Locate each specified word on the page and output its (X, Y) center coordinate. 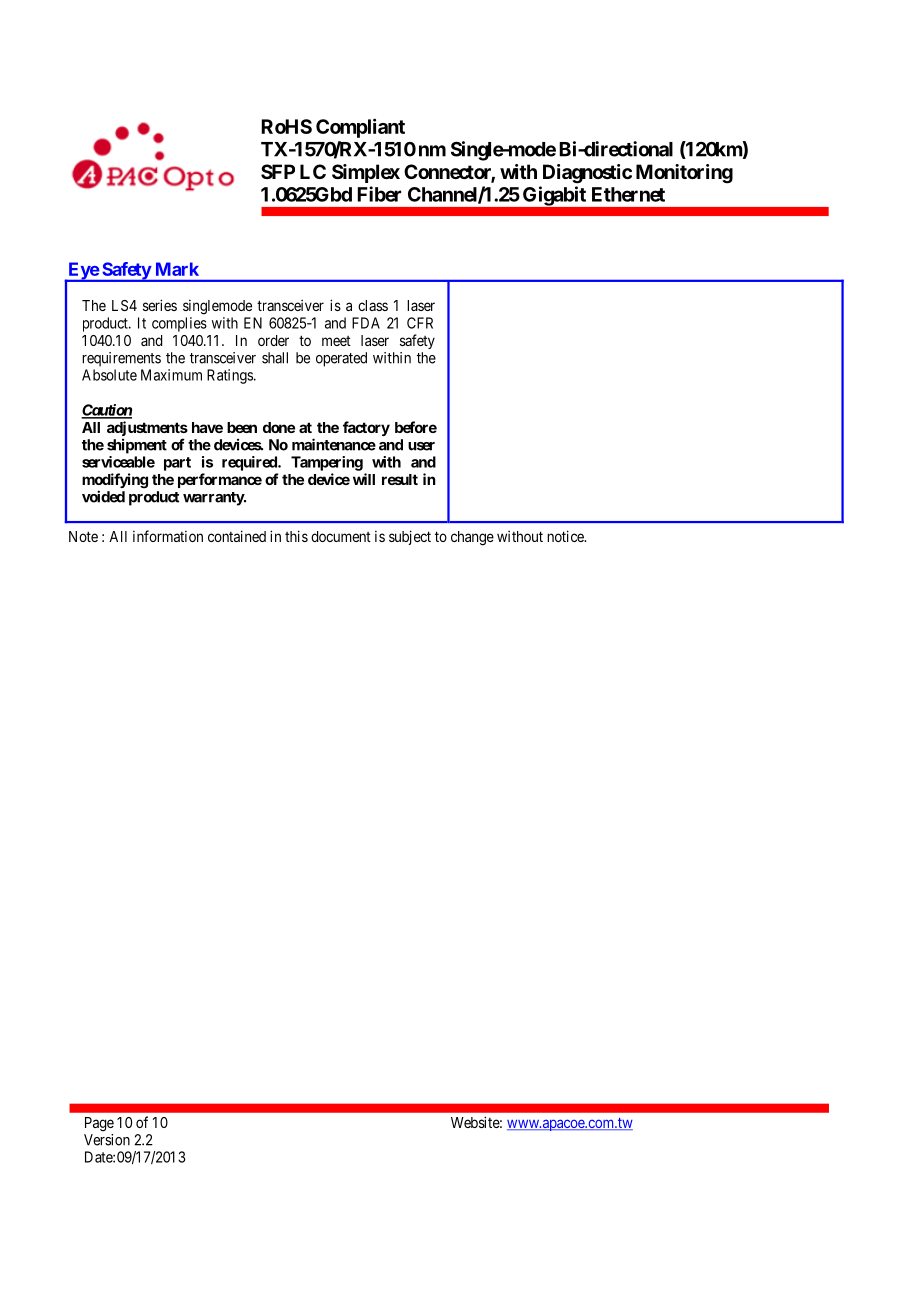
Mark (177, 269)
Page (99, 1124)
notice (566, 536)
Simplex (366, 173)
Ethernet (628, 194)
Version (107, 1140)
